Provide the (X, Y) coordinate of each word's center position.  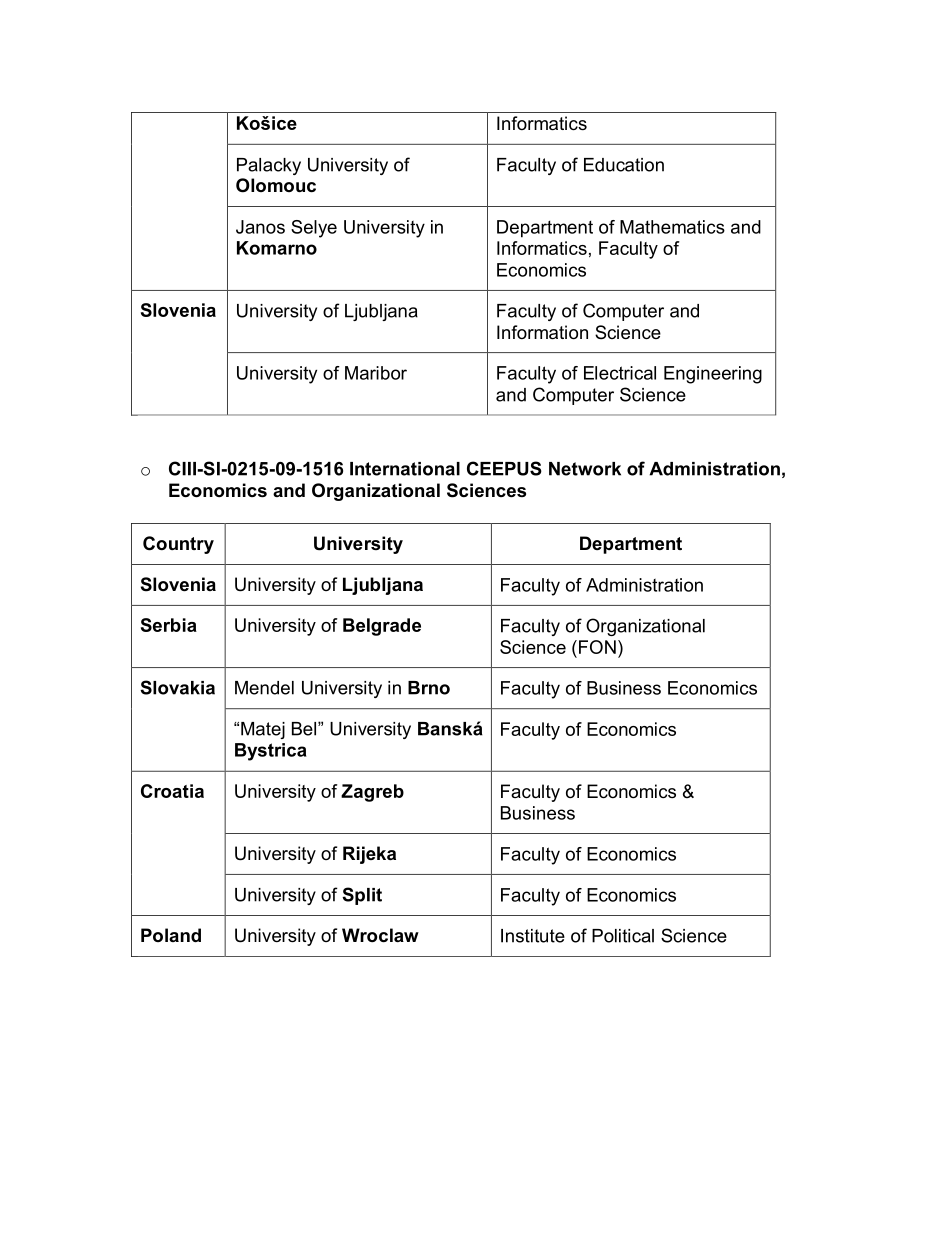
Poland (171, 935)
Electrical (620, 373)
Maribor (376, 373)
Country (178, 545)
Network (585, 469)
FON (597, 647)
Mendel (264, 688)
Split (362, 896)
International (405, 469)
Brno (429, 688)
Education (624, 165)
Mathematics (672, 227)
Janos (260, 227)
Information (542, 332)
